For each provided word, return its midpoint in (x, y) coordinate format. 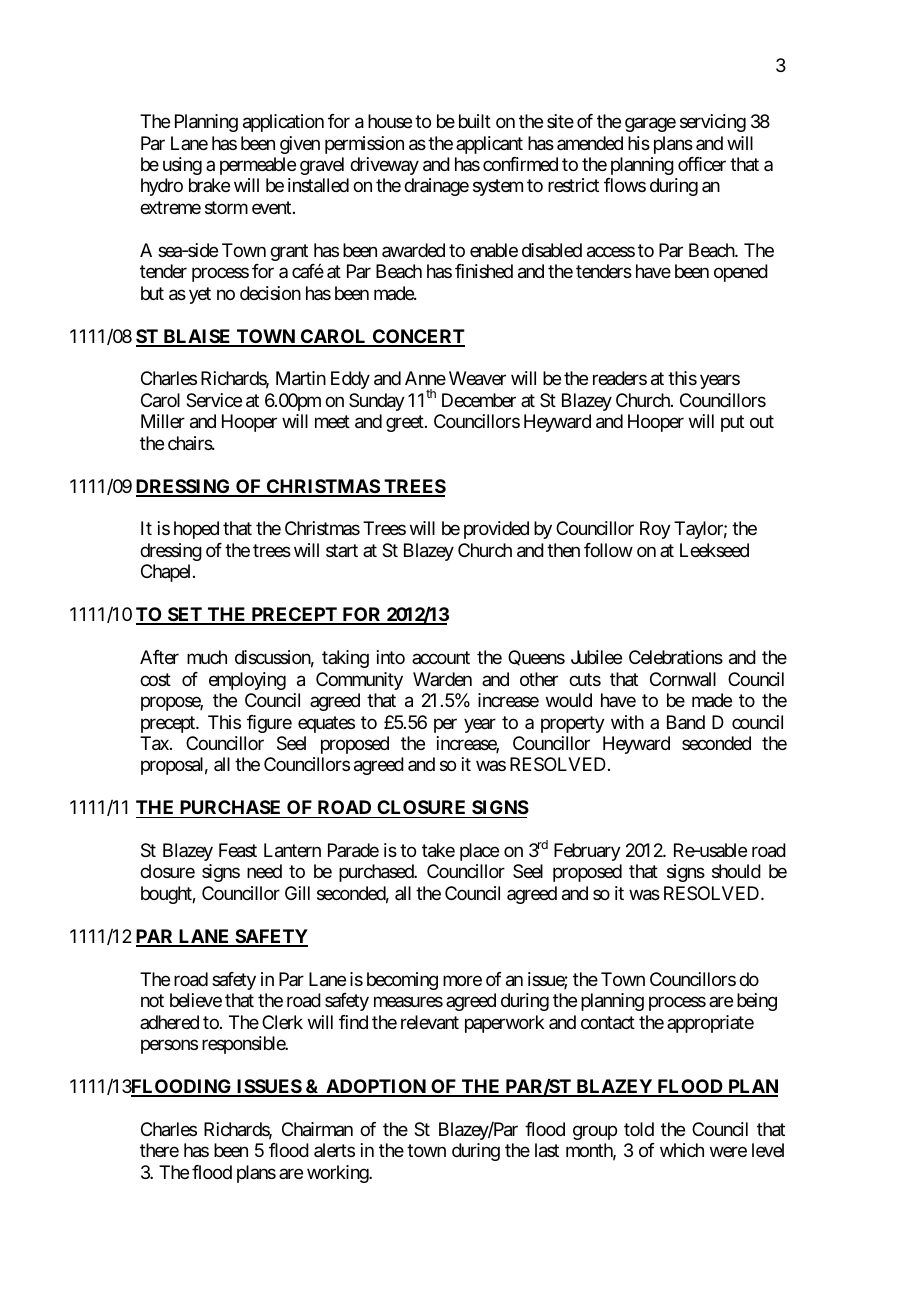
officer (702, 164)
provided (496, 530)
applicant (489, 145)
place (479, 852)
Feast (238, 850)
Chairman (317, 1129)
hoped (196, 530)
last (547, 1150)
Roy (655, 530)
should (736, 871)
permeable (258, 166)
